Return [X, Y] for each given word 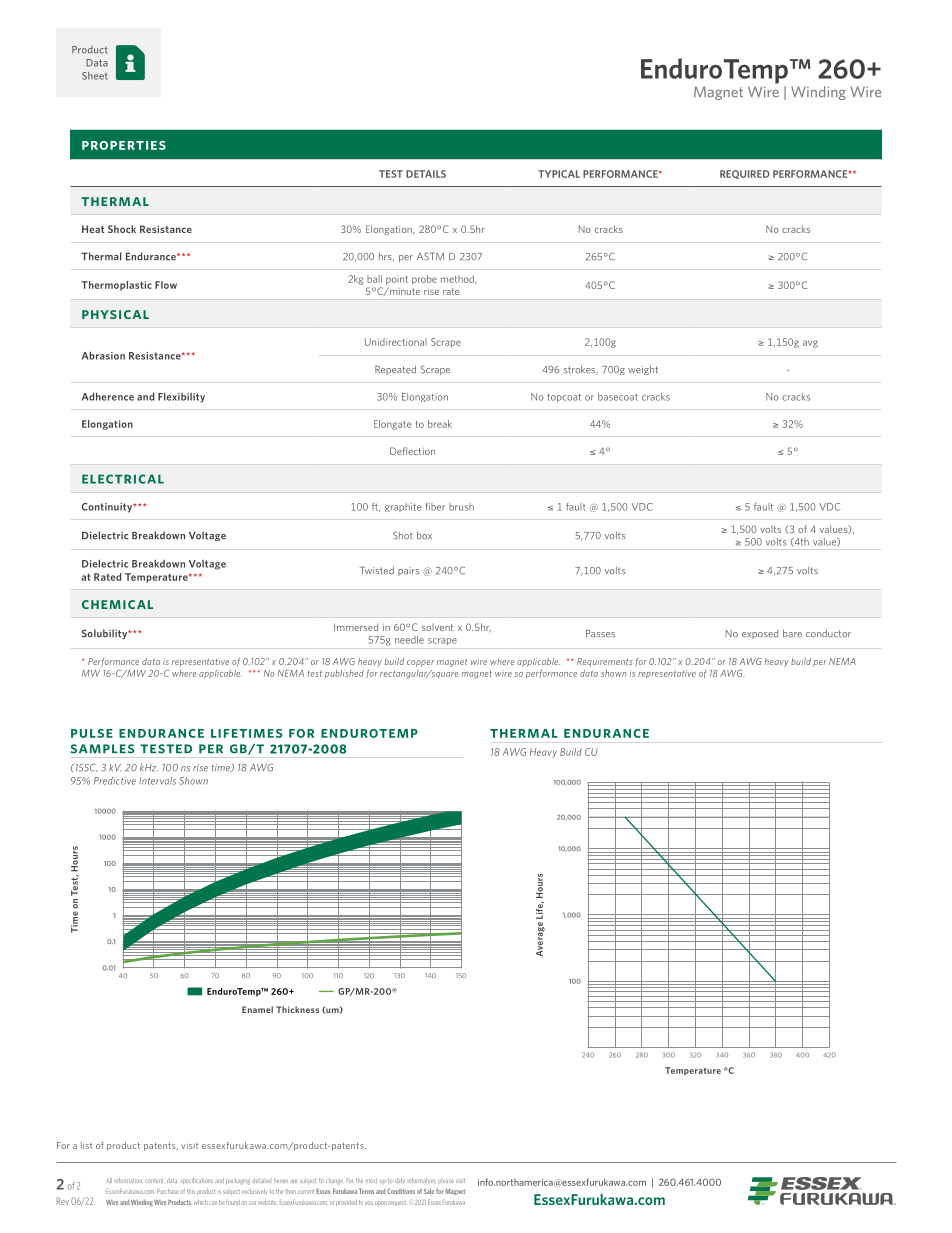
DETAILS [426, 174]
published [344, 674]
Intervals [157, 781]
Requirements [604, 662]
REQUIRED [745, 174]
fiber [435, 507]
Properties [124, 145]
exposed [760, 634]
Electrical [123, 479]
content [154, 1181]
